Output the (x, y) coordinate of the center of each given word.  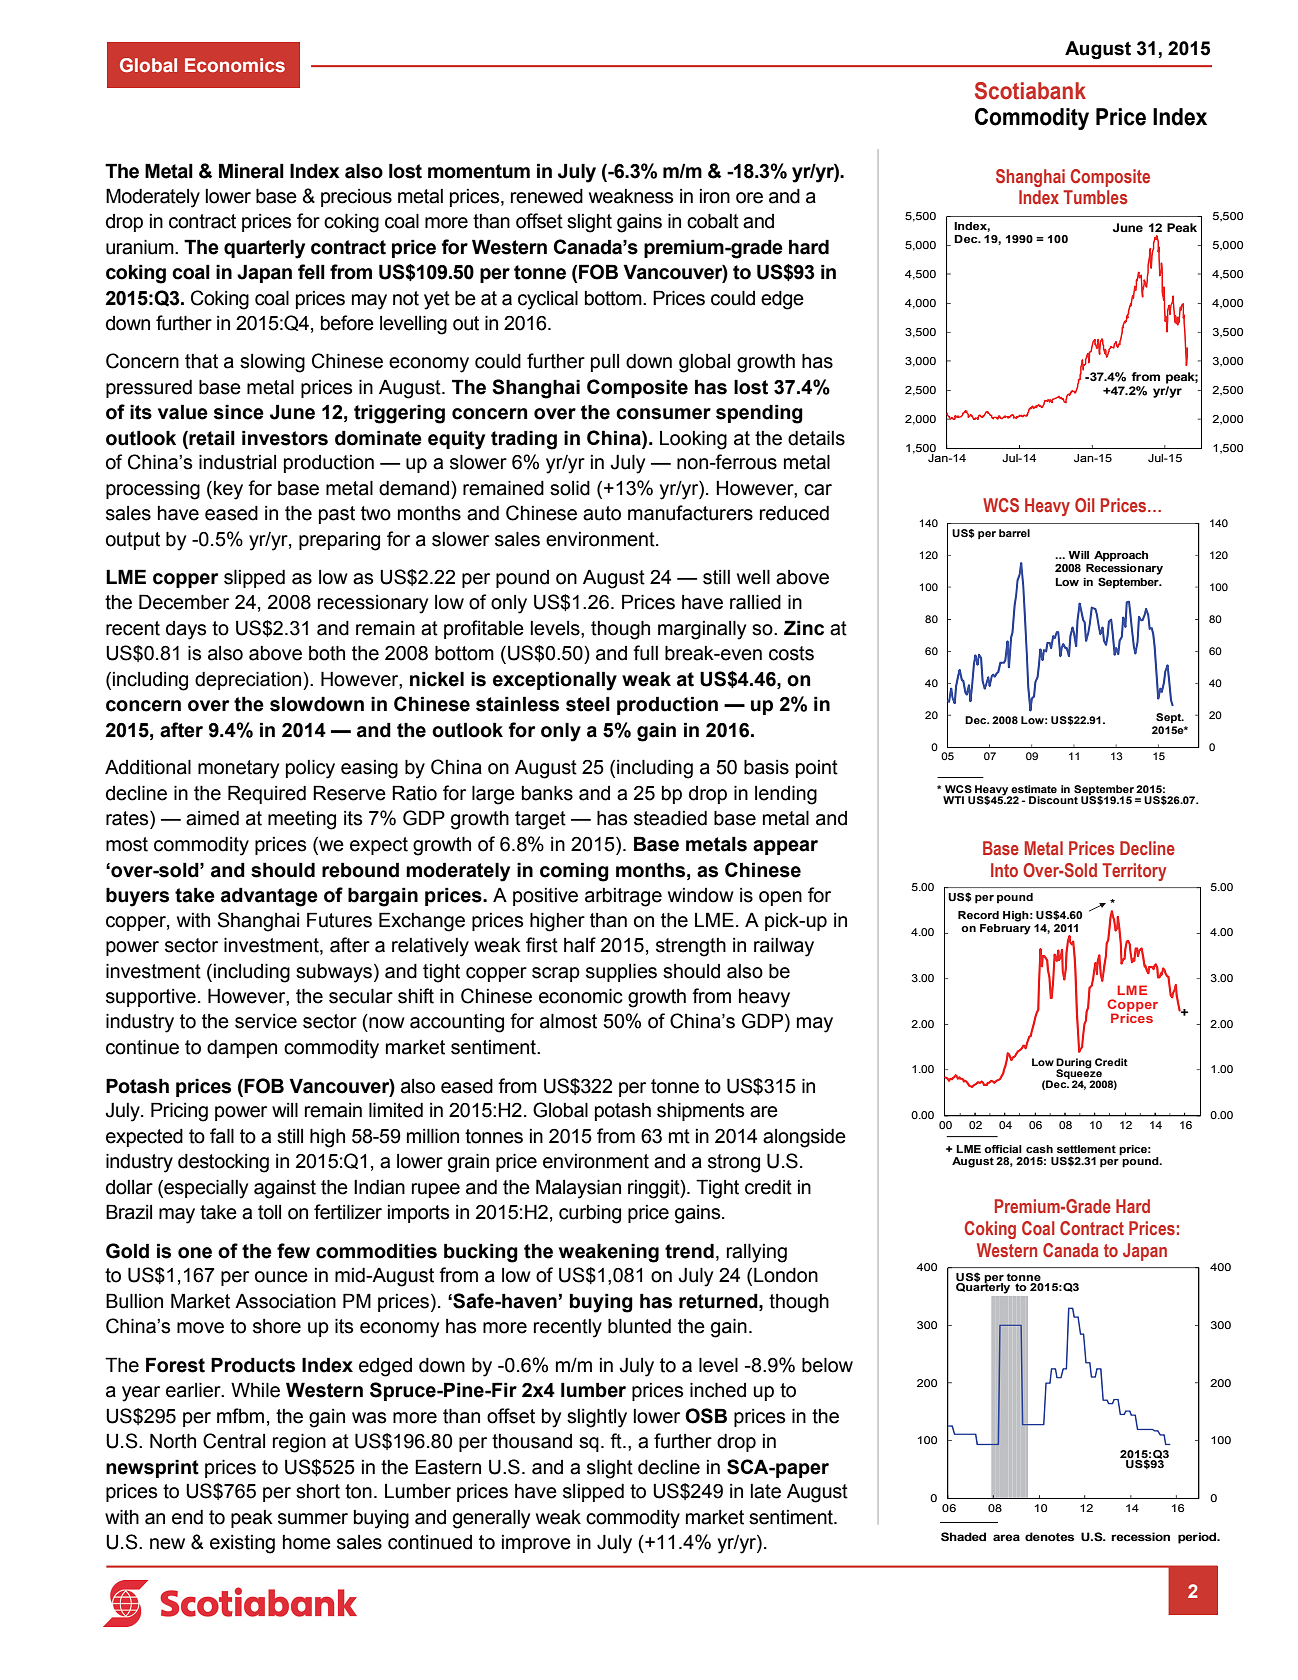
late (765, 1491)
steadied (670, 818)
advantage (269, 897)
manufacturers (690, 513)
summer (313, 1519)
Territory (1134, 872)
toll (269, 1212)
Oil (1085, 505)
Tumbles (1095, 197)
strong (734, 1163)
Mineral (251, 171)
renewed (547, 196)
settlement (1086, 1149)
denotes (1049, 1536)
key (228, 490)
